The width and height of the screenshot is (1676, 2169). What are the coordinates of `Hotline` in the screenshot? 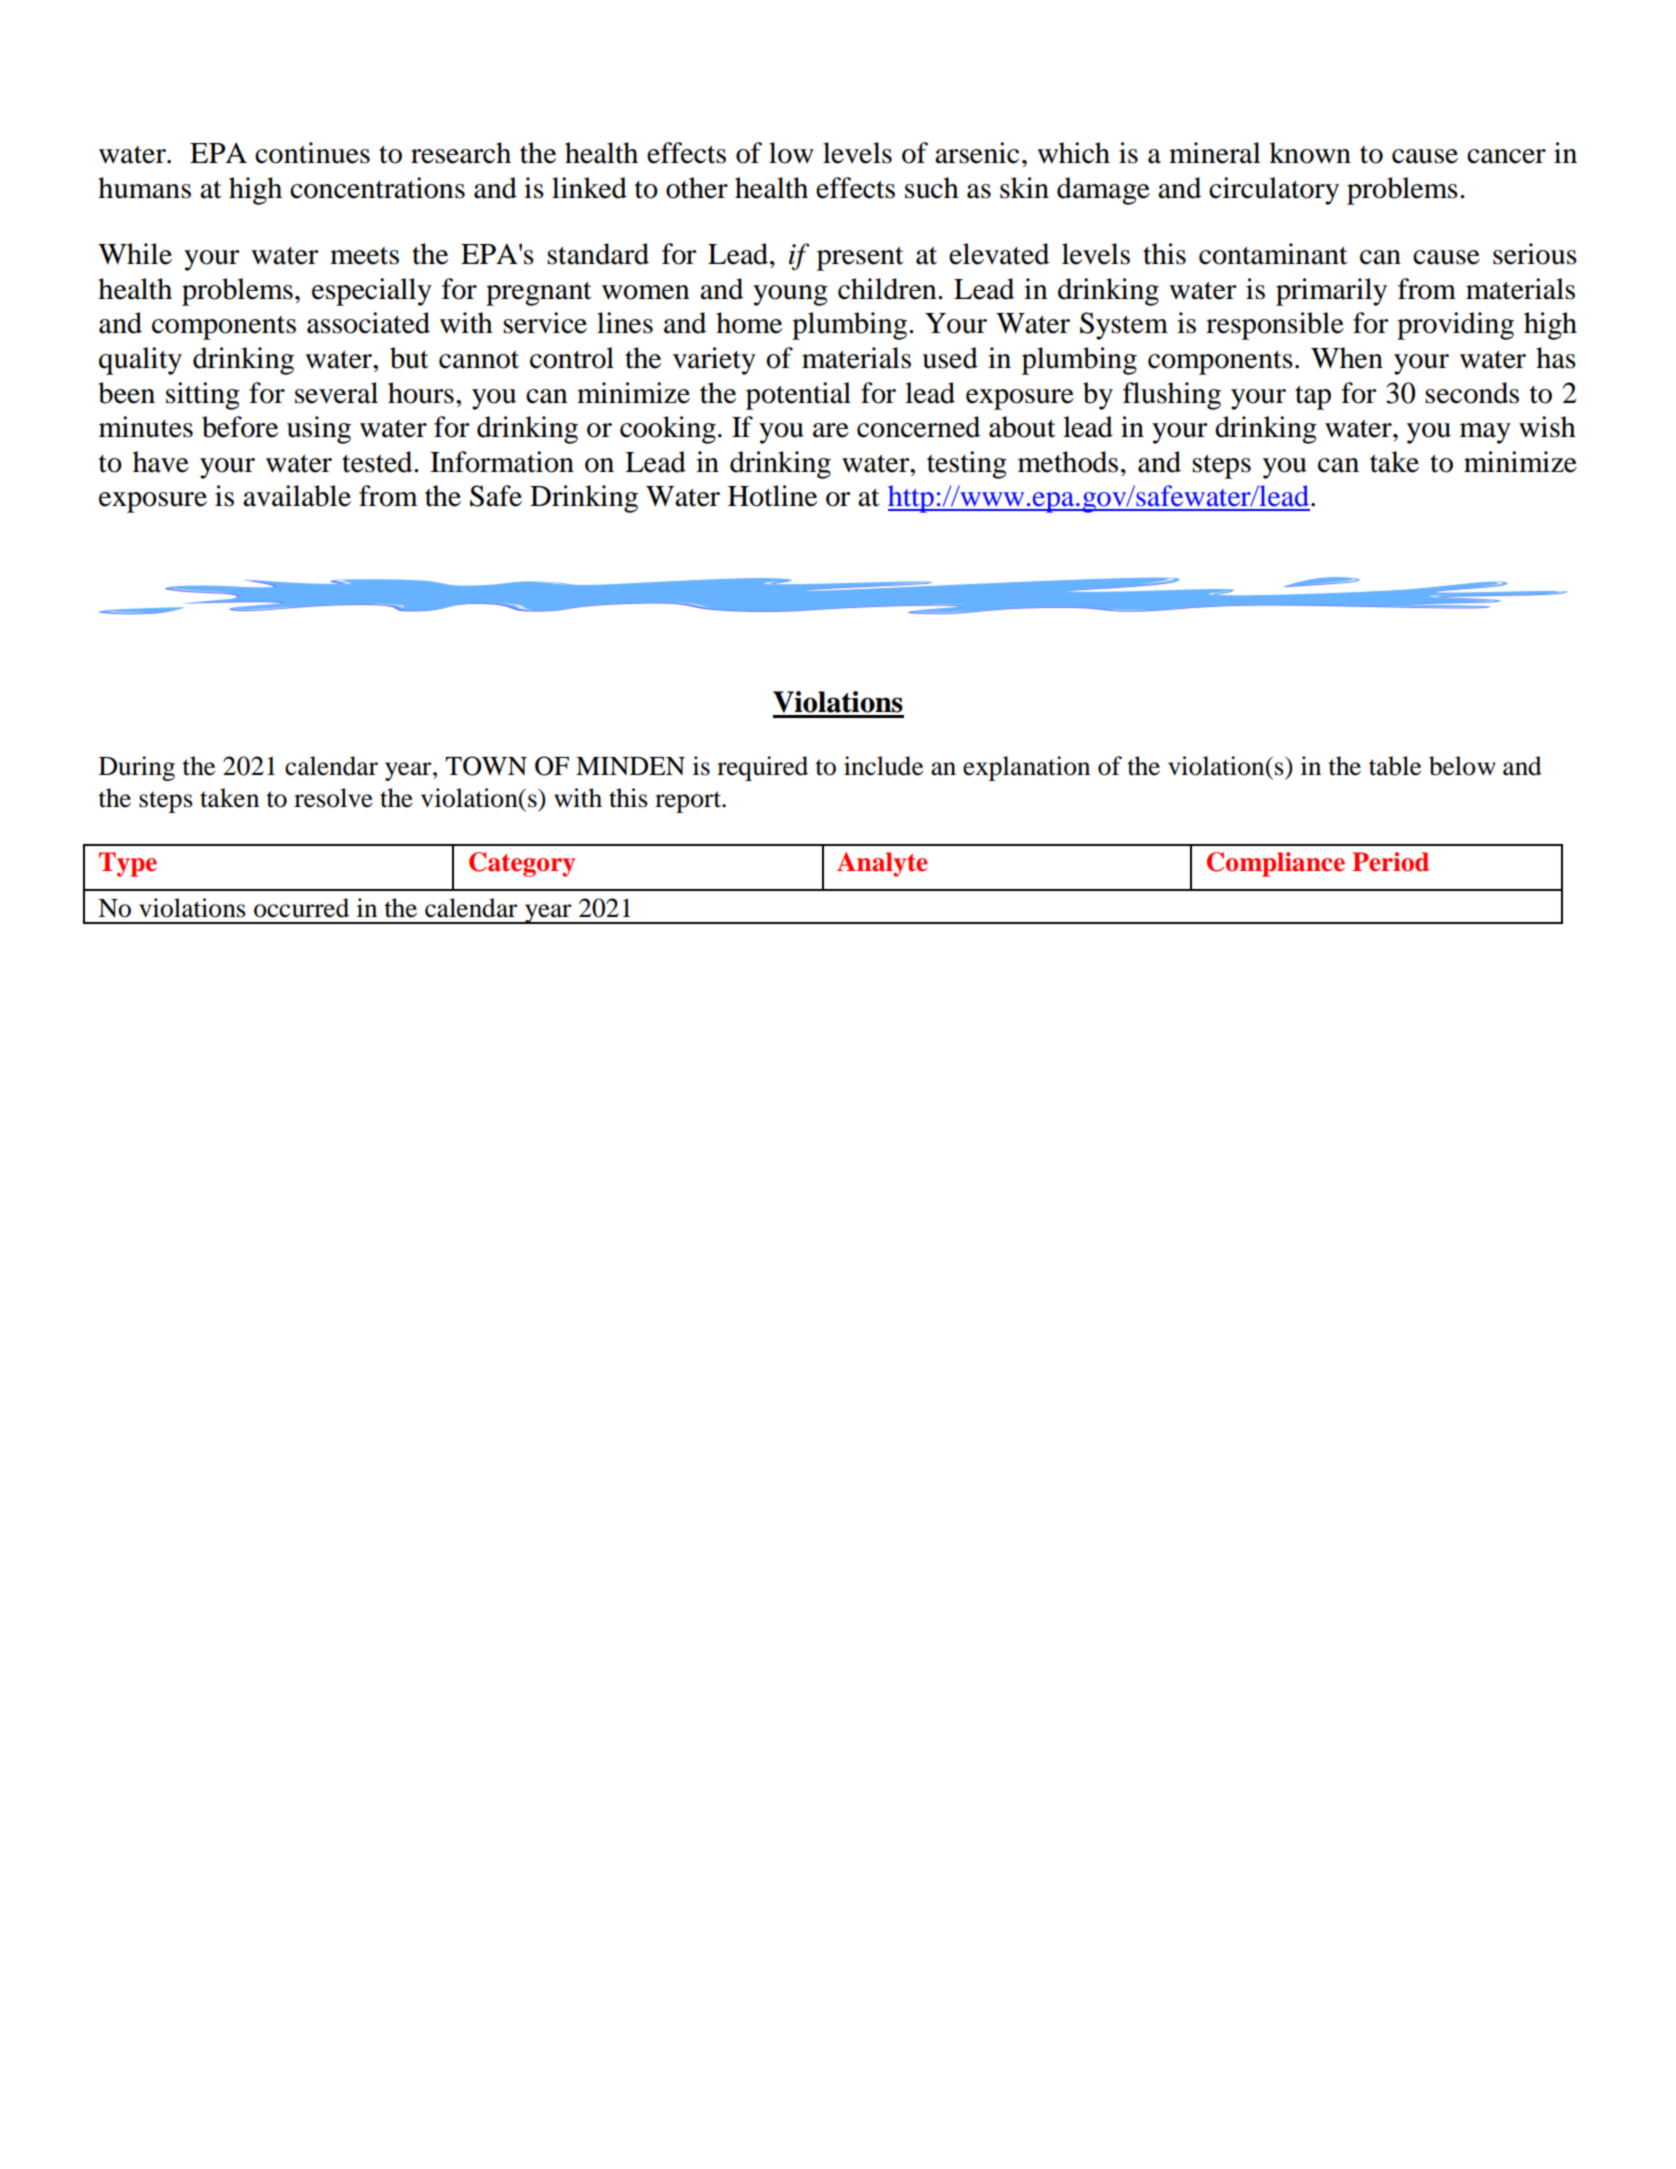 It's located at (772, 496).
